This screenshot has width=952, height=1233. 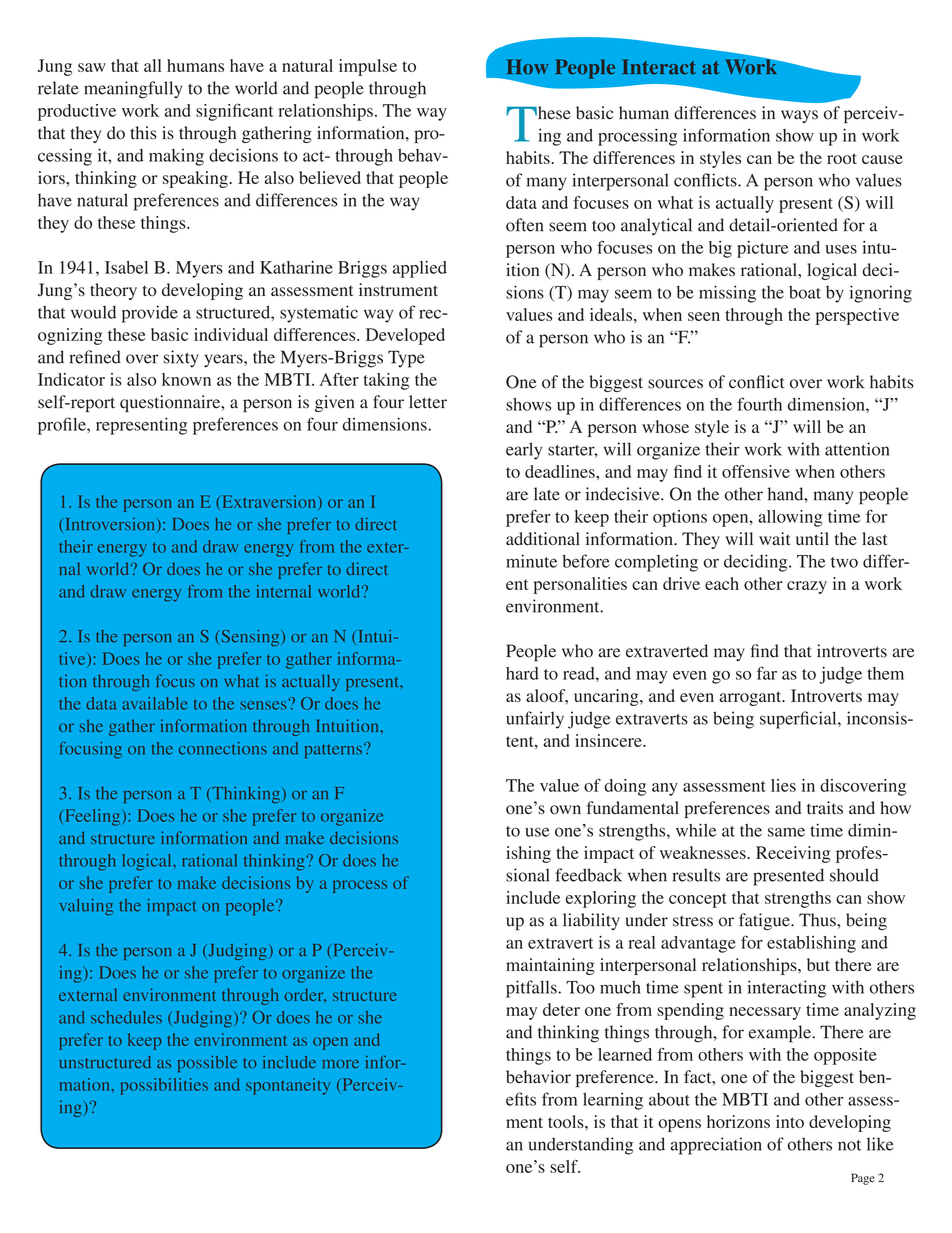 I want to click on possible, so click(x=207, y=1064).
